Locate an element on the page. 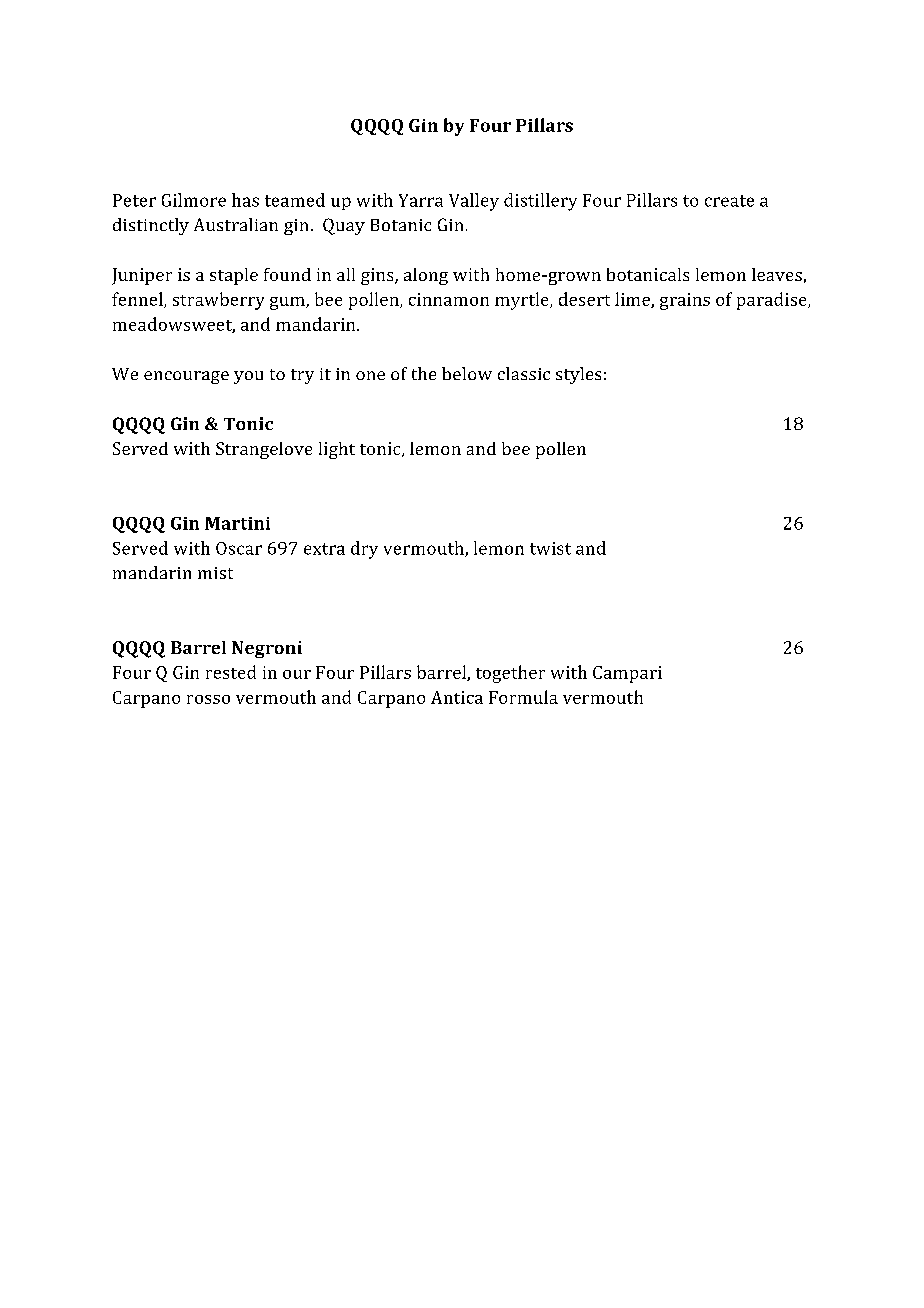 This document has width=924, height=1308. myrtle is located at coordinates (523, 301).
